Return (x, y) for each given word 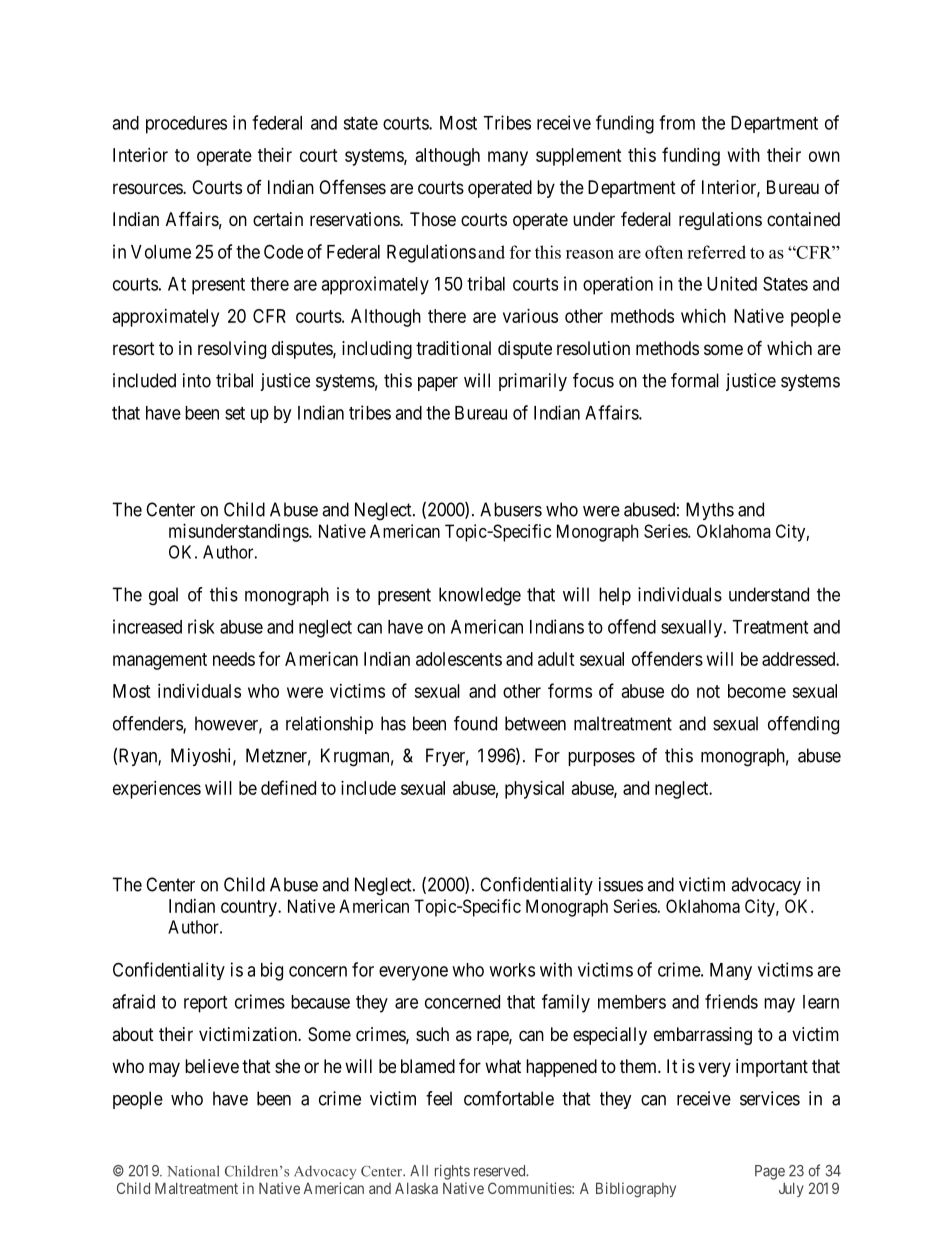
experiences (157, 790)
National (193, 1171)
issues (621, 884)
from (677, 122)
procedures (186, 125)
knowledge (480, 596)
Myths (710, 511)
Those (433, 219)
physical (534, 790)
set (235, 413)
